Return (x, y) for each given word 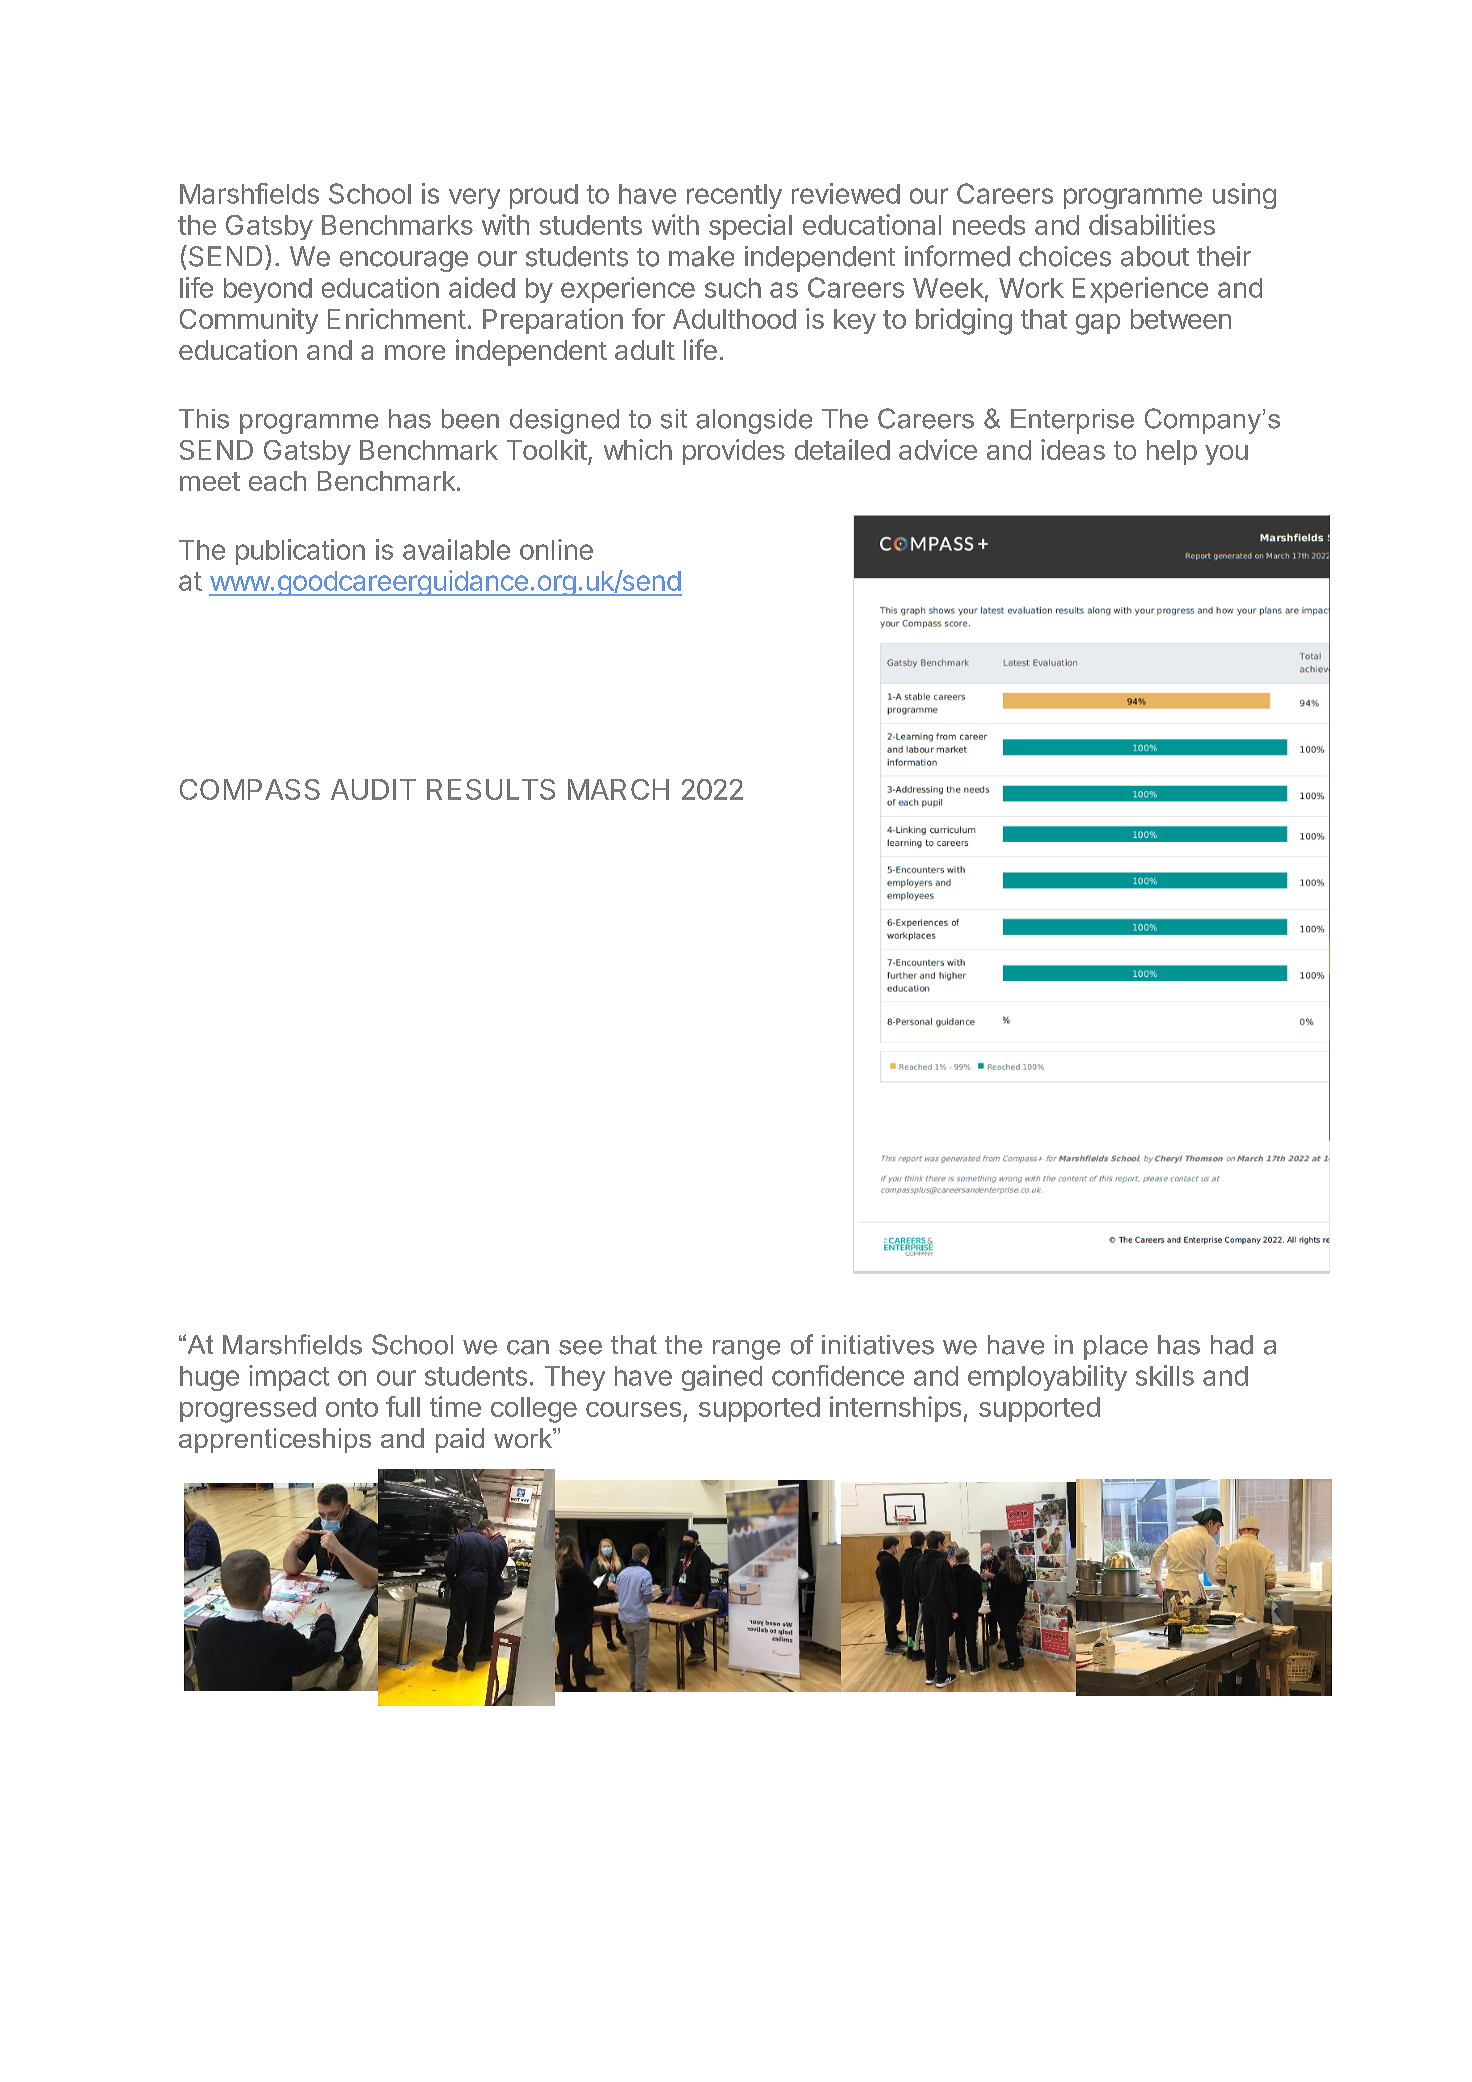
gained (722, 1378)
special (750, 227)
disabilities (1152, 224)
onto (352, 1407)
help (1172, 452)
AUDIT (373, 789)
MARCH (618, 789)
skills (1165, 1375)
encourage (404, 261)
